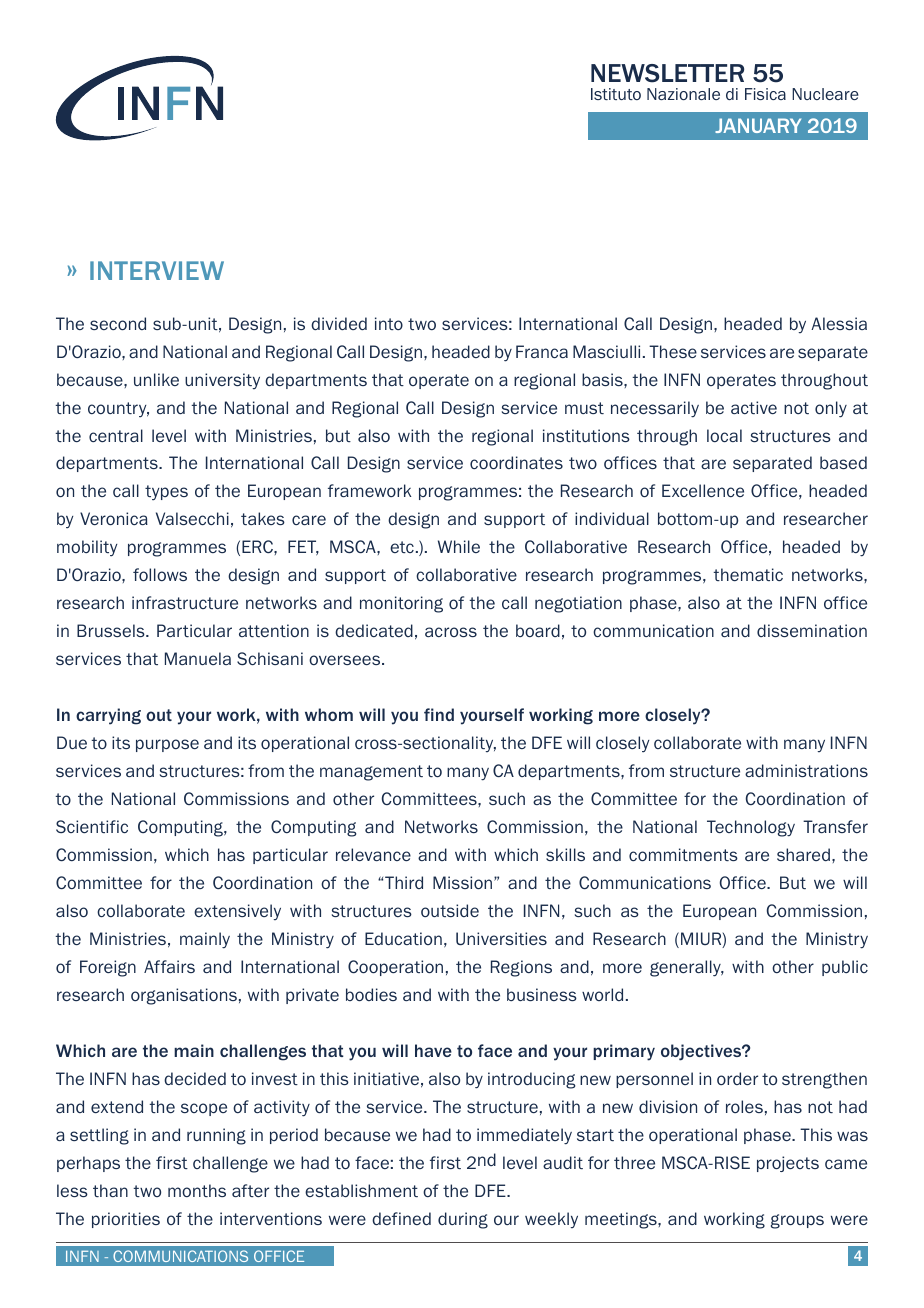 The height and width of the page is (1308, 924). What do you see at coordinates (538, 630) in the page?
I see `board` at bounding box center [538, 630].
